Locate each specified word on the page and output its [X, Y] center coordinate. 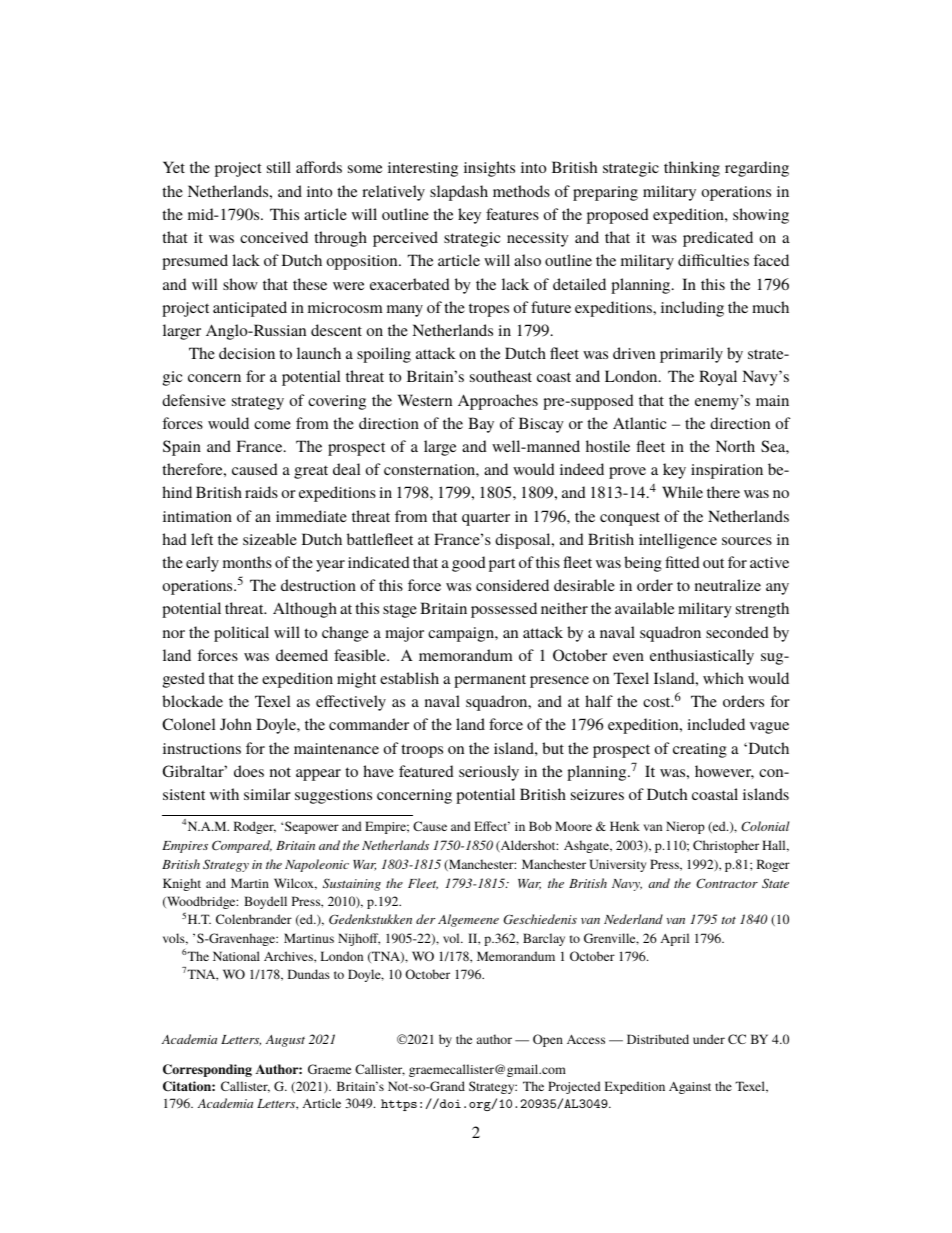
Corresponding [207, 1070]
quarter [486, 519]
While [682, 492]
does [249, 771]
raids [261, 492]
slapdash [459, 193]
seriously [489, 773]
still [279, 167]
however [724, 772]
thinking [692, 169]
